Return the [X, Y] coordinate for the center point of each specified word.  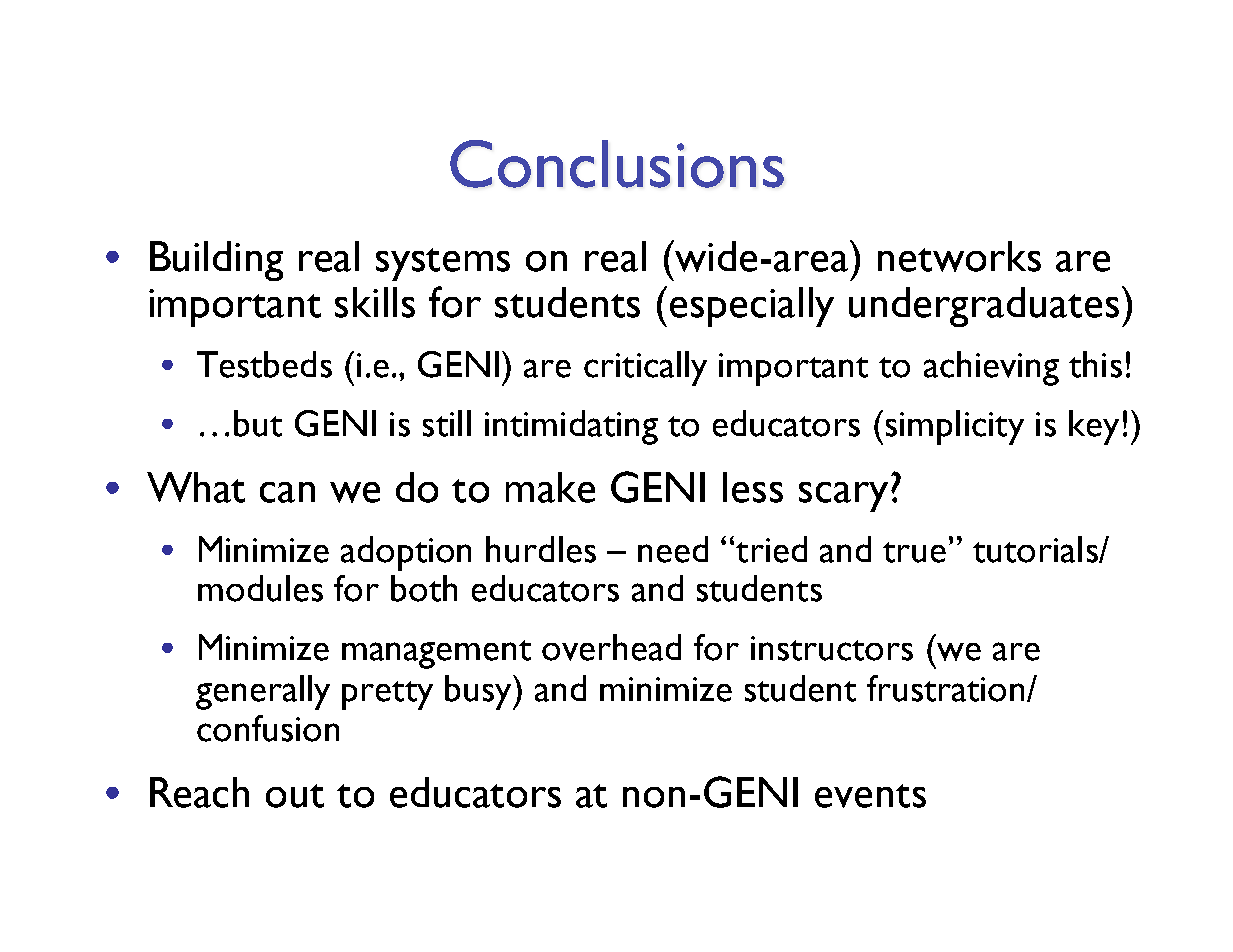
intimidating [571, 427]
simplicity [955, 427]
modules [260, 588]
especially [752, 307]
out [295, 796]
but [258, 423]
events [870, 796]
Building [216, 261]
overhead [611, 647]
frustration [945, 688]
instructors [832, 648]
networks [959, 256]
